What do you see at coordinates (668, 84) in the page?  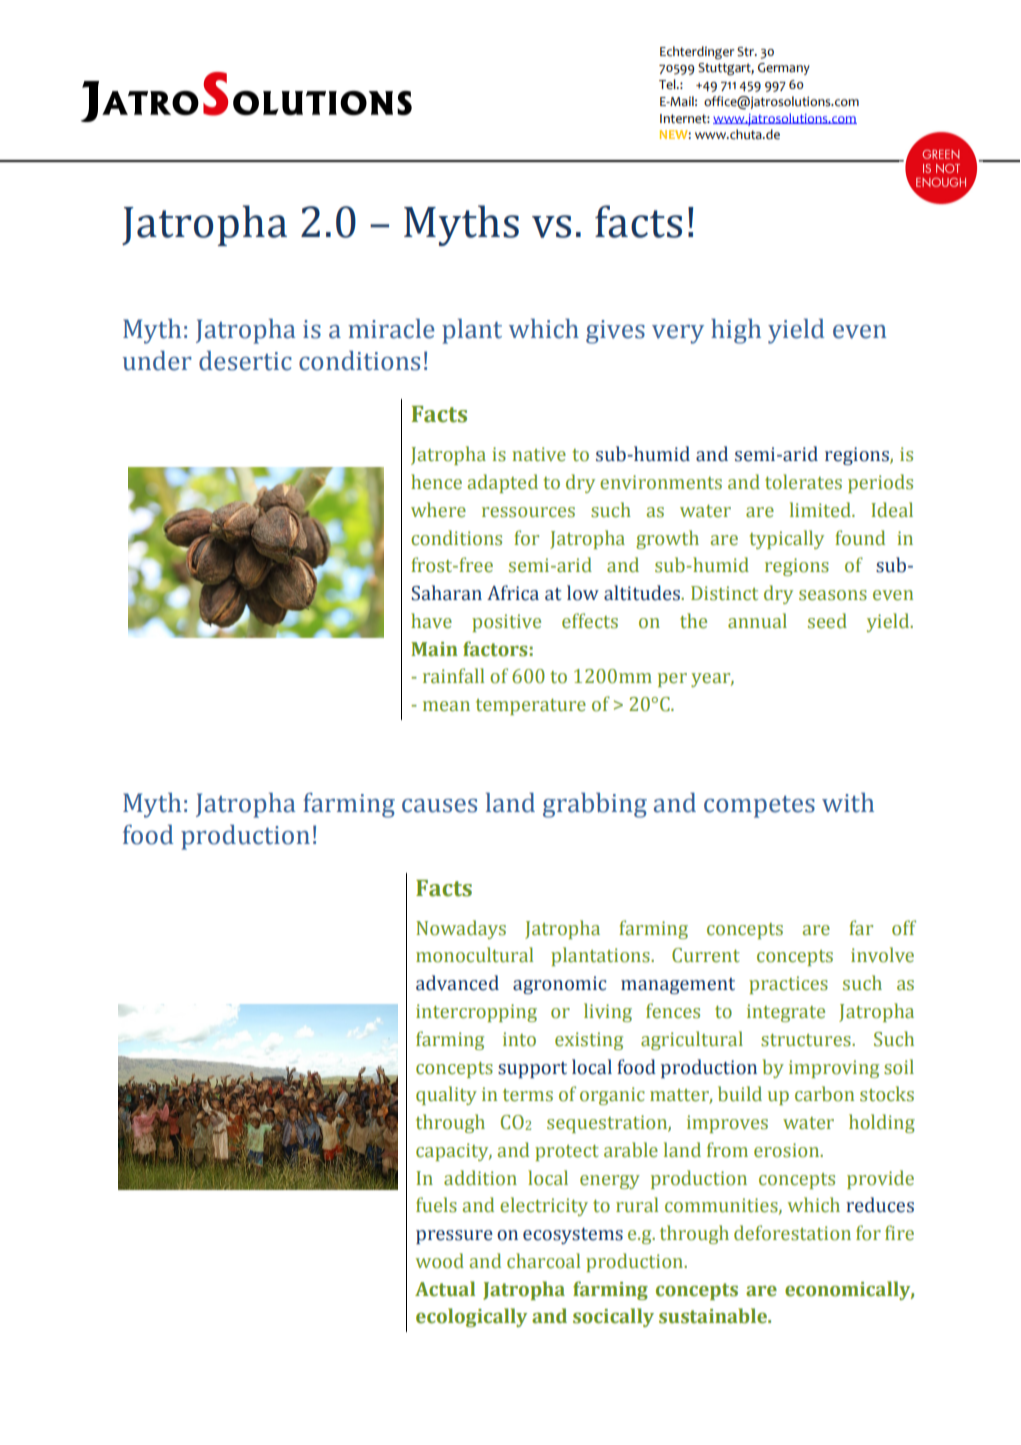 I see `Tel` at bounding box center [668, 84].
